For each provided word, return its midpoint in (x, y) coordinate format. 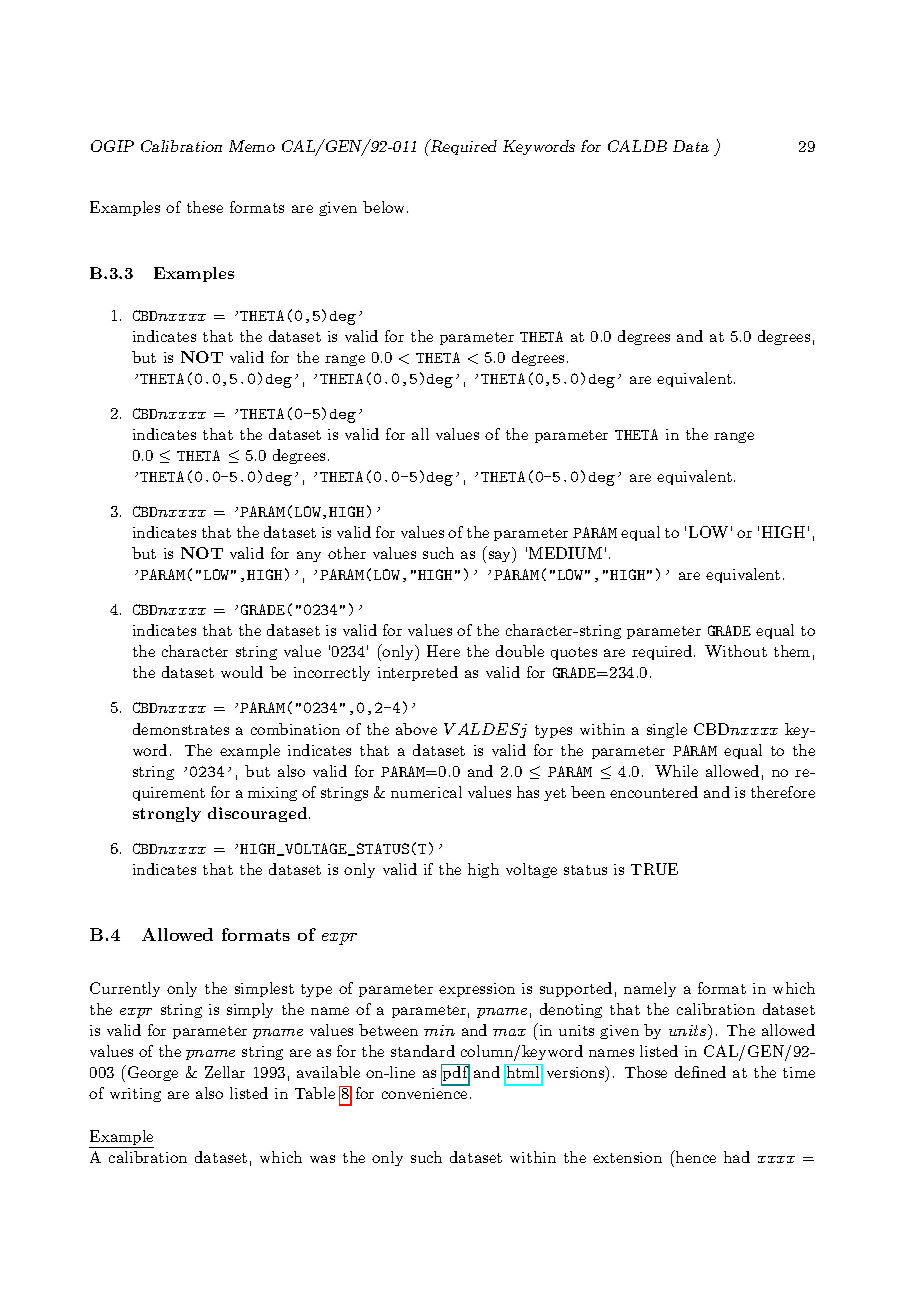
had (737, 1157)
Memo (252, 146)
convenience (424, 1093)
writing (135, 1095)
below (385, 207)
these (205, 207)
